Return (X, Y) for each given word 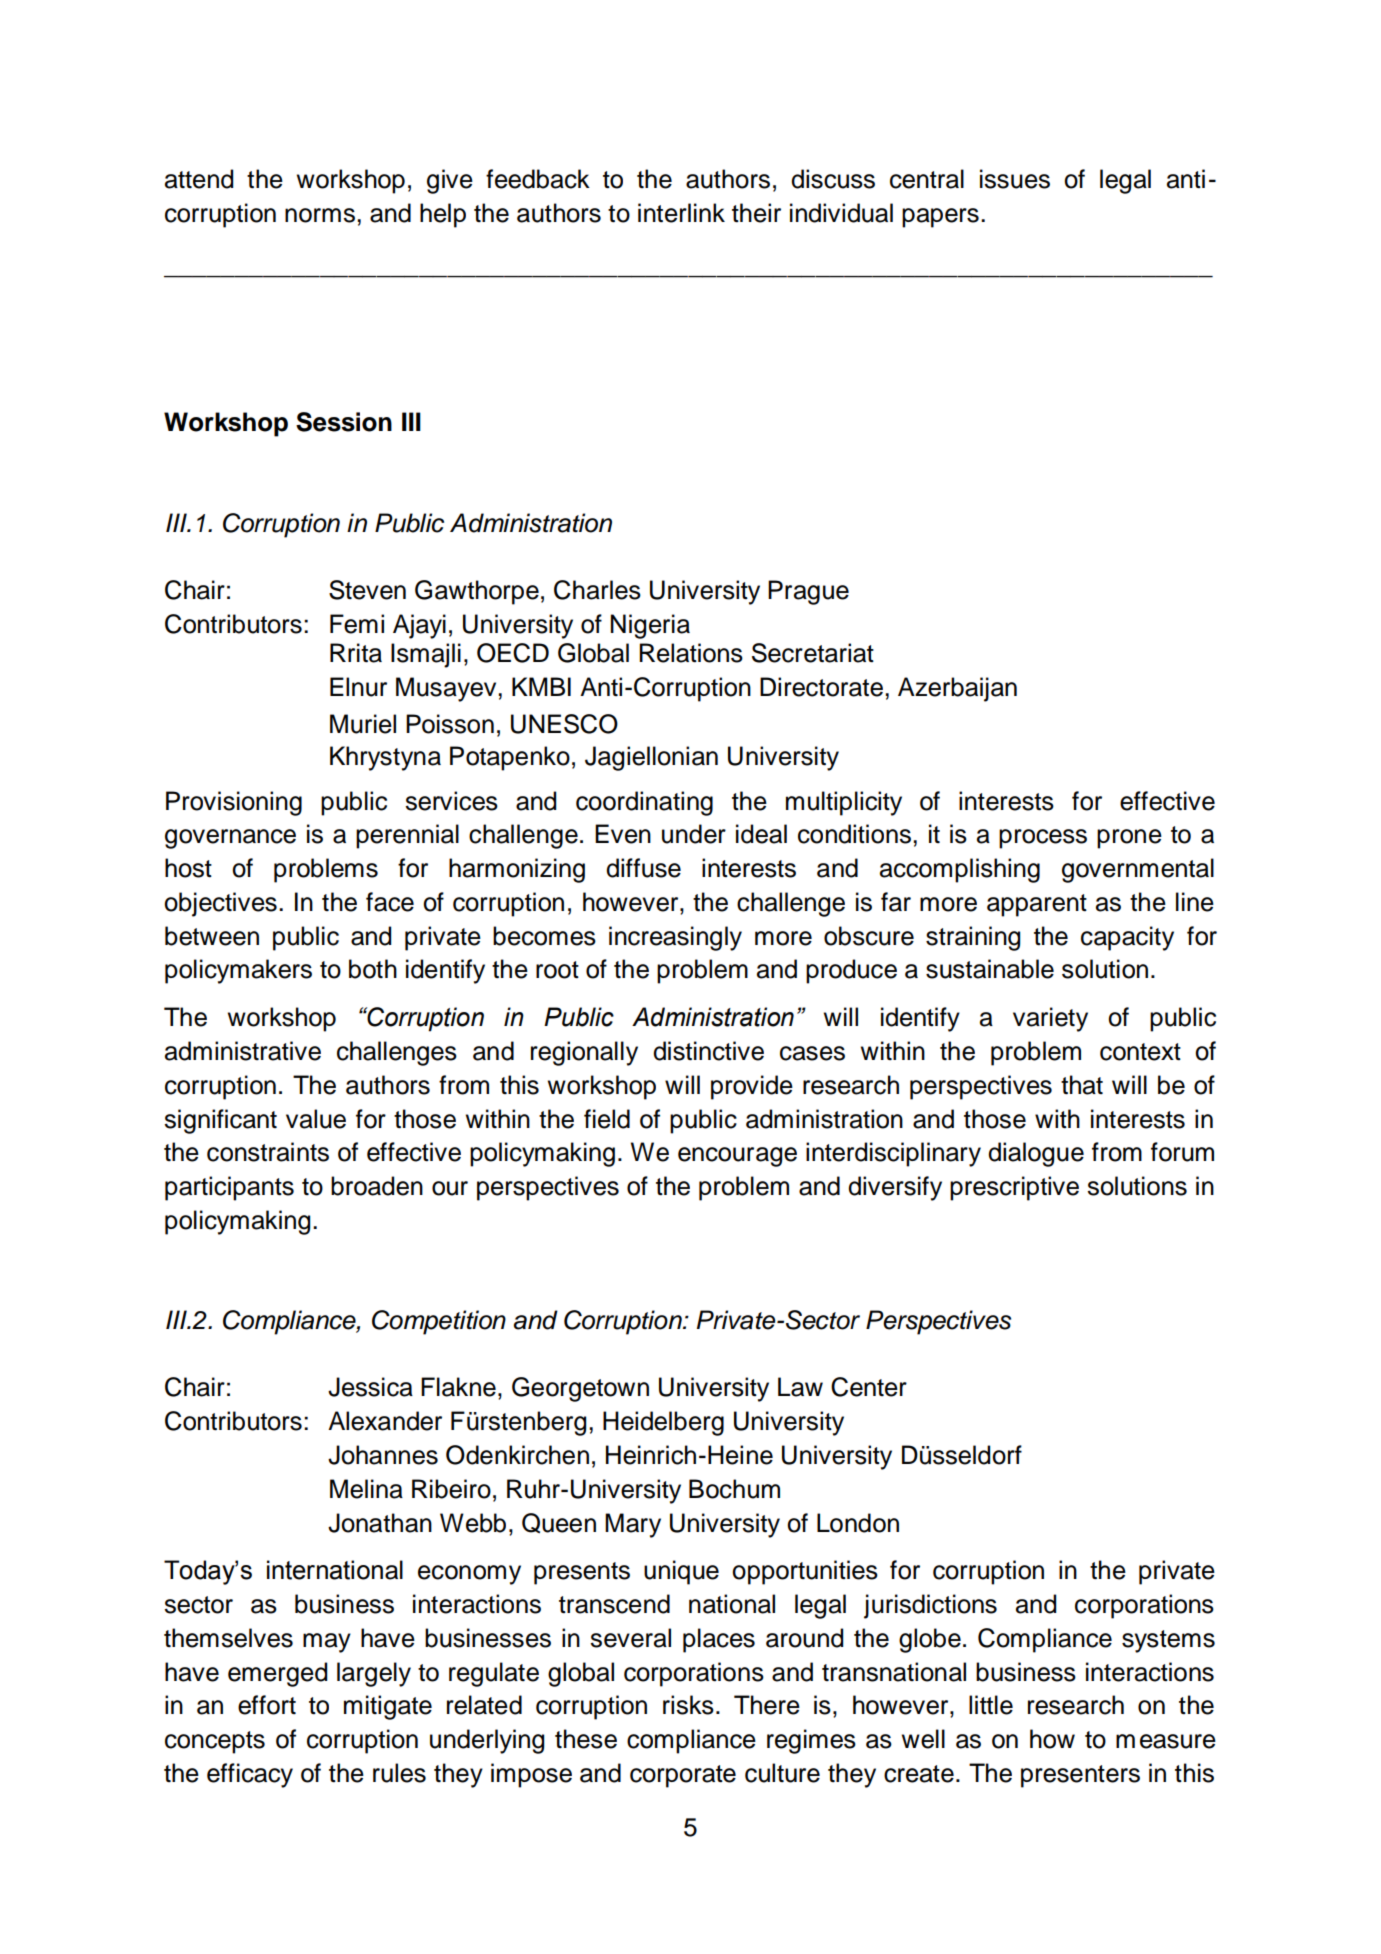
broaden (377, 1186)
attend (199, 179)
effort (267, 1705)
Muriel (363, 724)
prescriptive (1014, 1188)
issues (1015, 179)
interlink (681, 213)
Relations (691, 653)
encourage (737, 1157)
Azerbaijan (957, 689)
